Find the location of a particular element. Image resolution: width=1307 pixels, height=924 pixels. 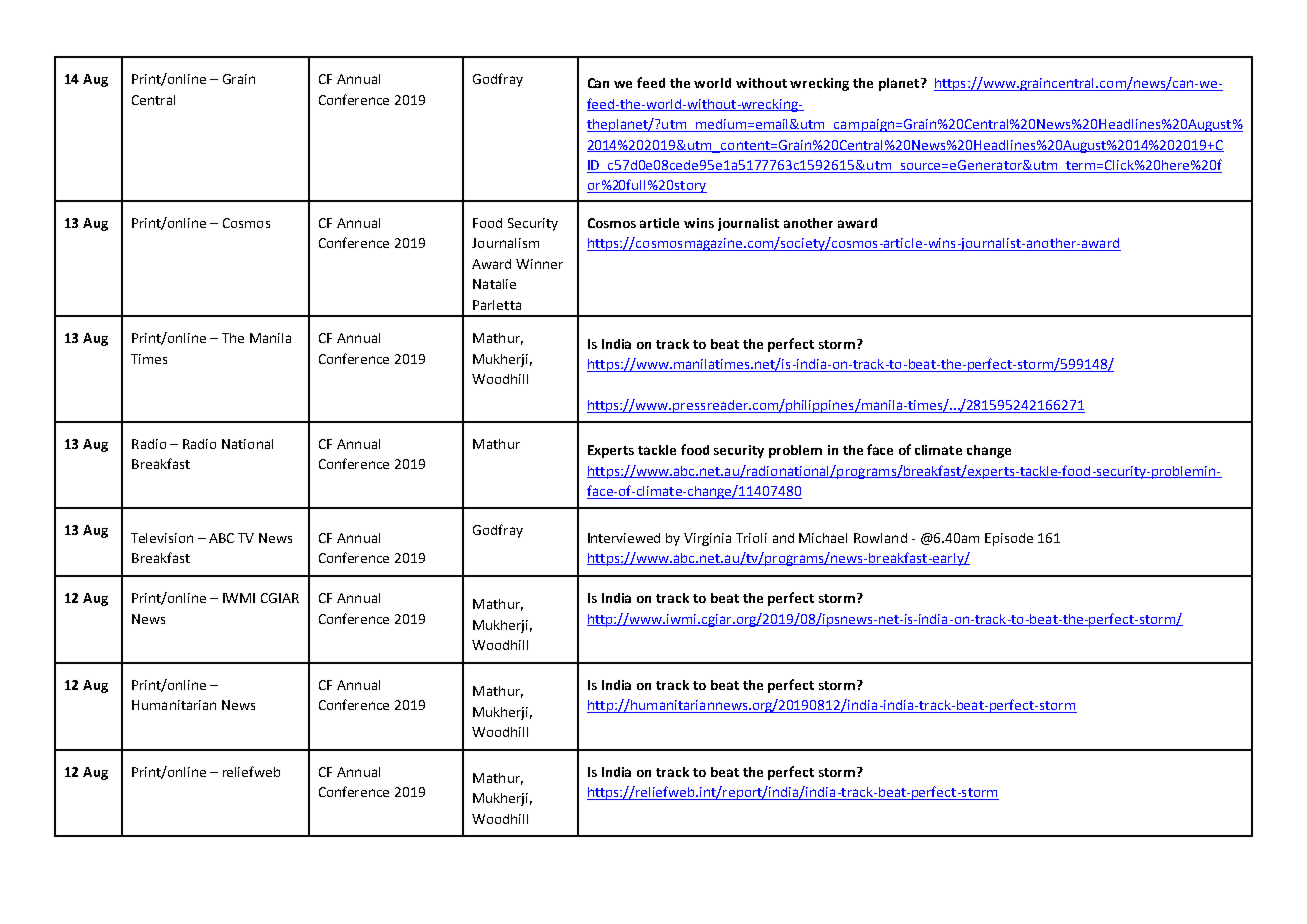

Winner is located at coordinates (539, 264).
